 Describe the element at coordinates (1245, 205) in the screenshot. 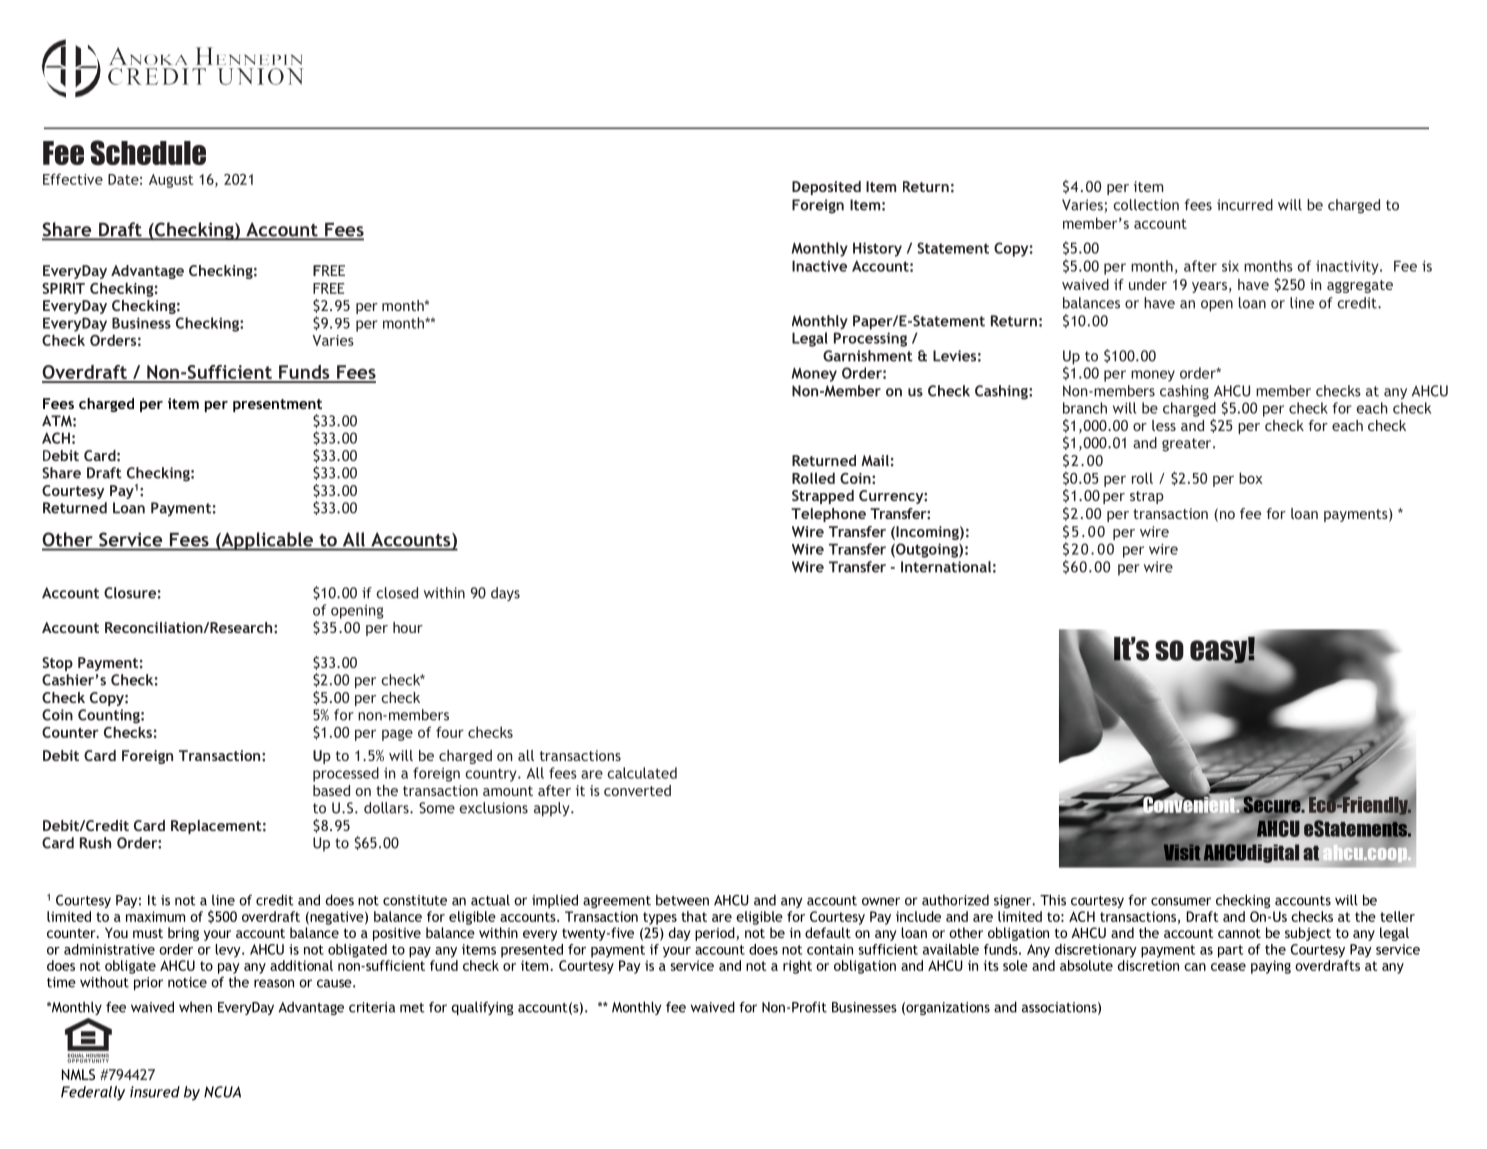

I see `incurred` at that location.
